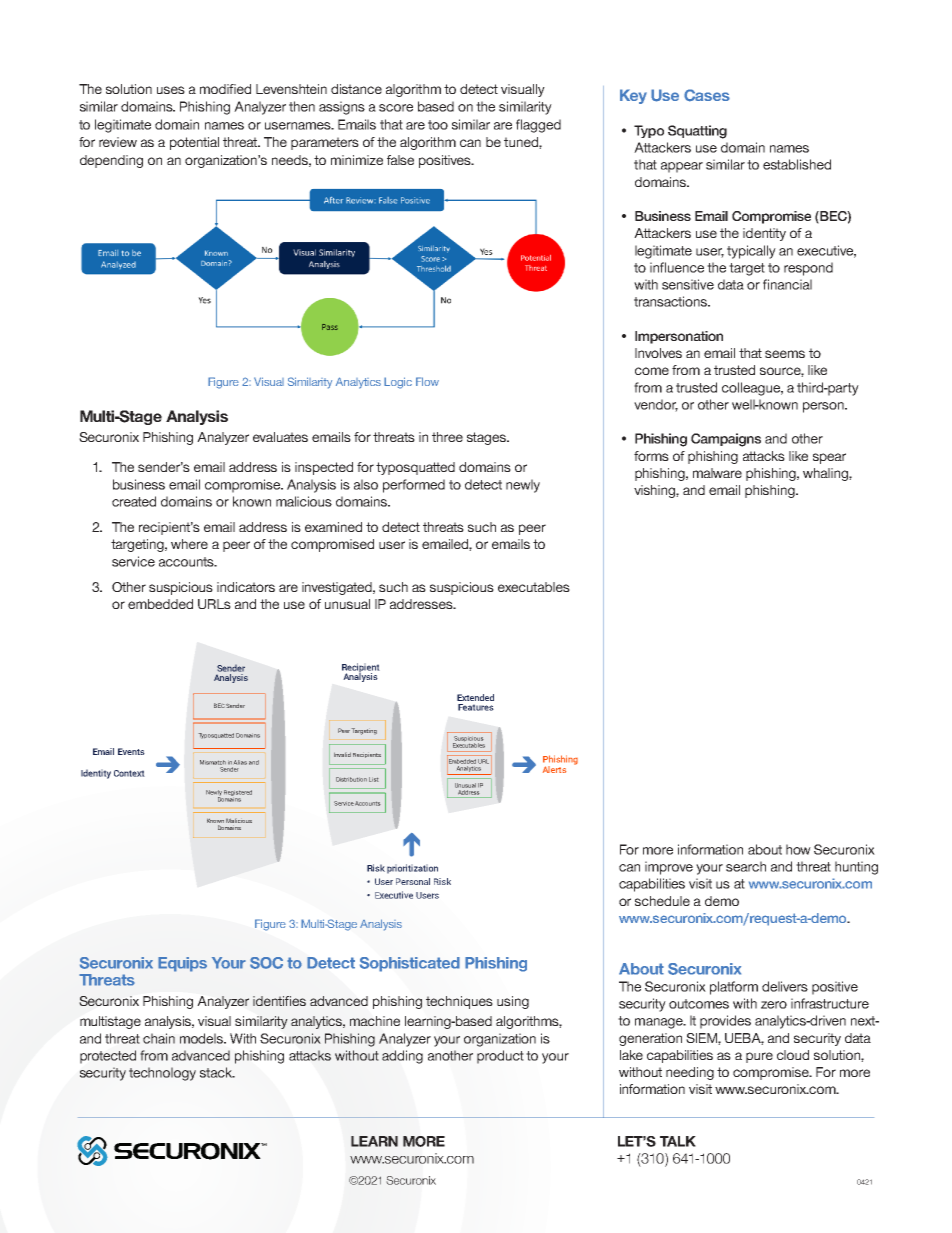 The width and height of the page is (952, 1233). I want to click on indicators, so click(246, 587).
